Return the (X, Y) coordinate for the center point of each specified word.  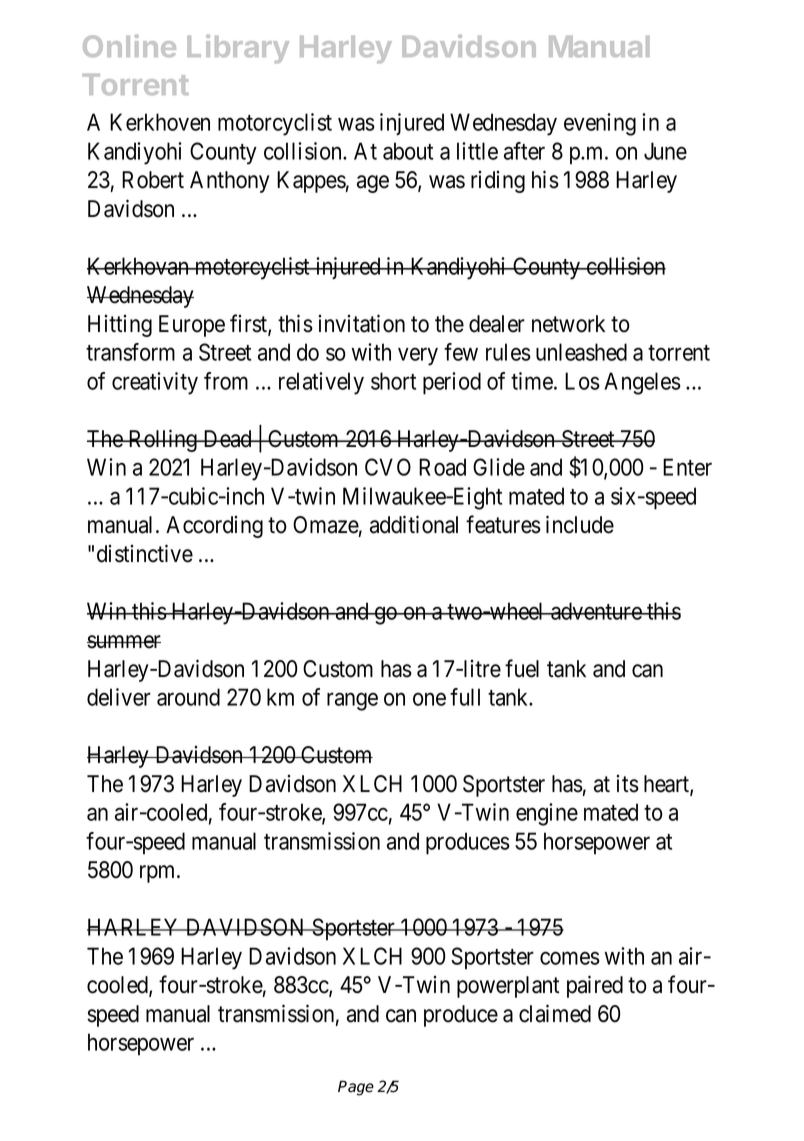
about (408, 151)
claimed (555, 1013)
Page (356, 1088)
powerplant (508, 987)
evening (600, 124)
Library (238, 48)
